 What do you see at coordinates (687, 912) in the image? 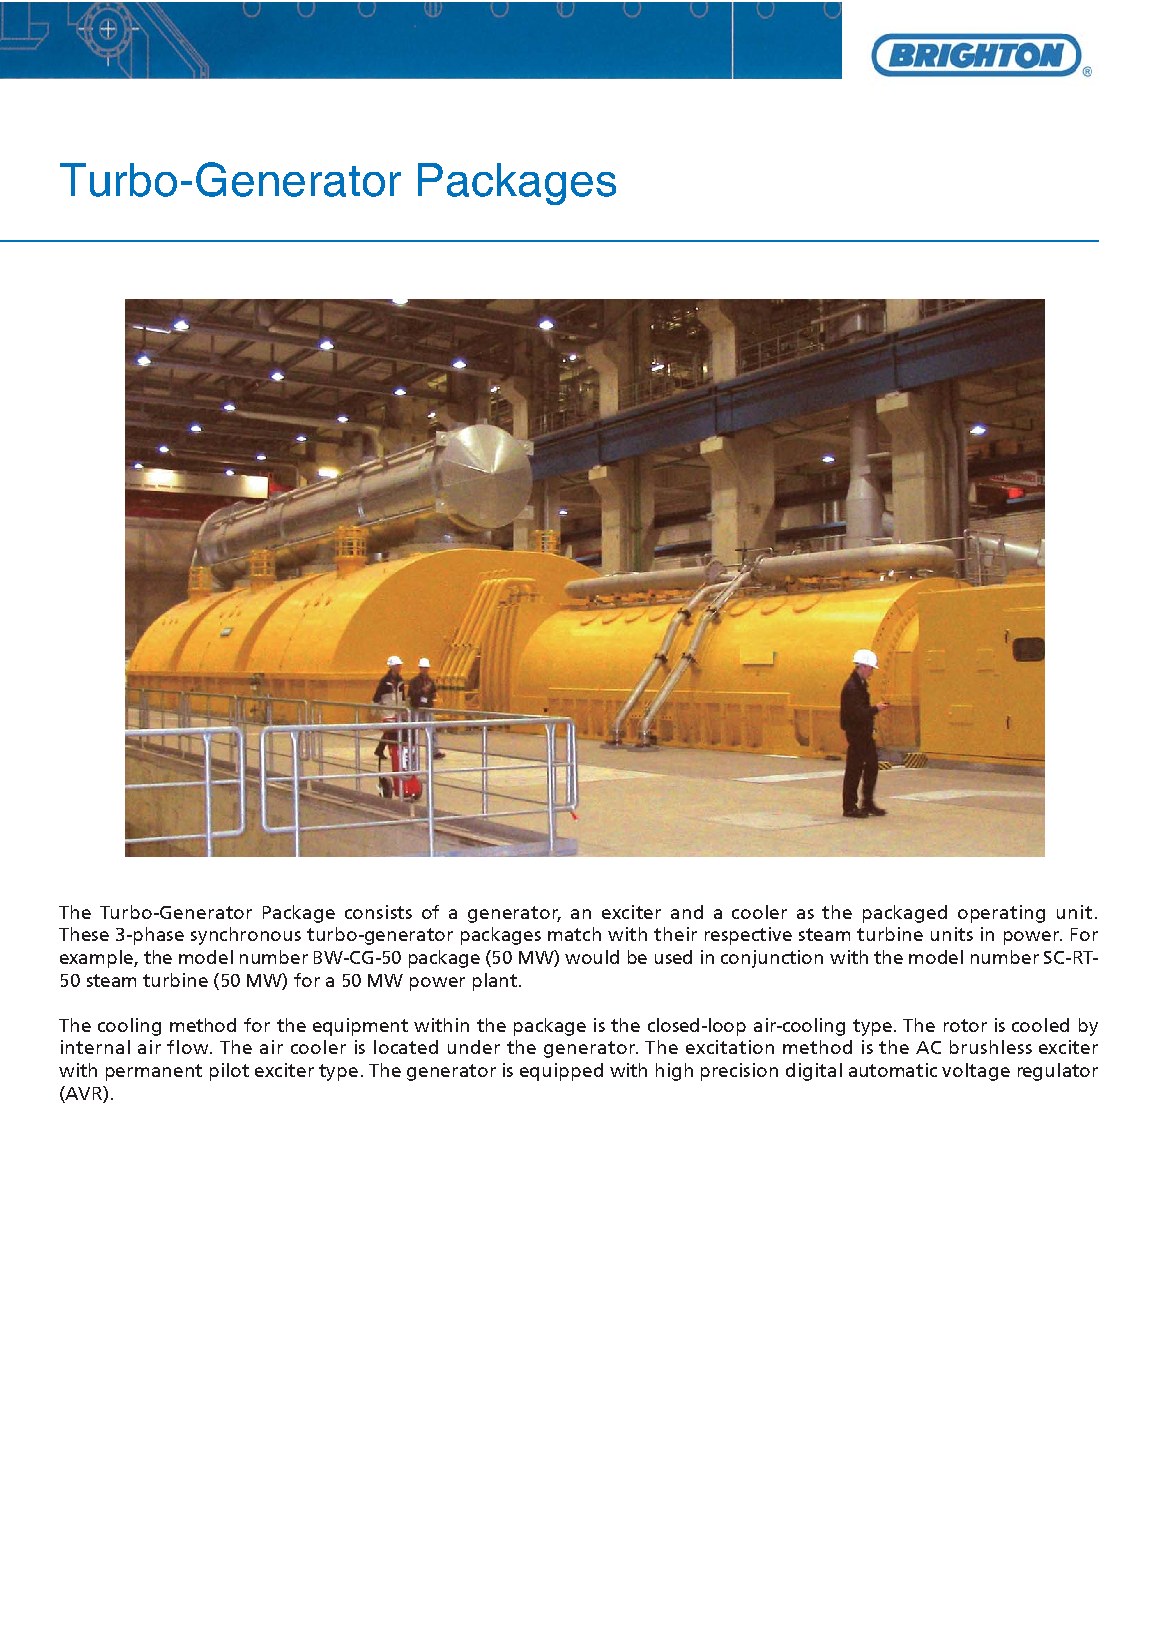
I see `and` at bounding box center [687, 912].
